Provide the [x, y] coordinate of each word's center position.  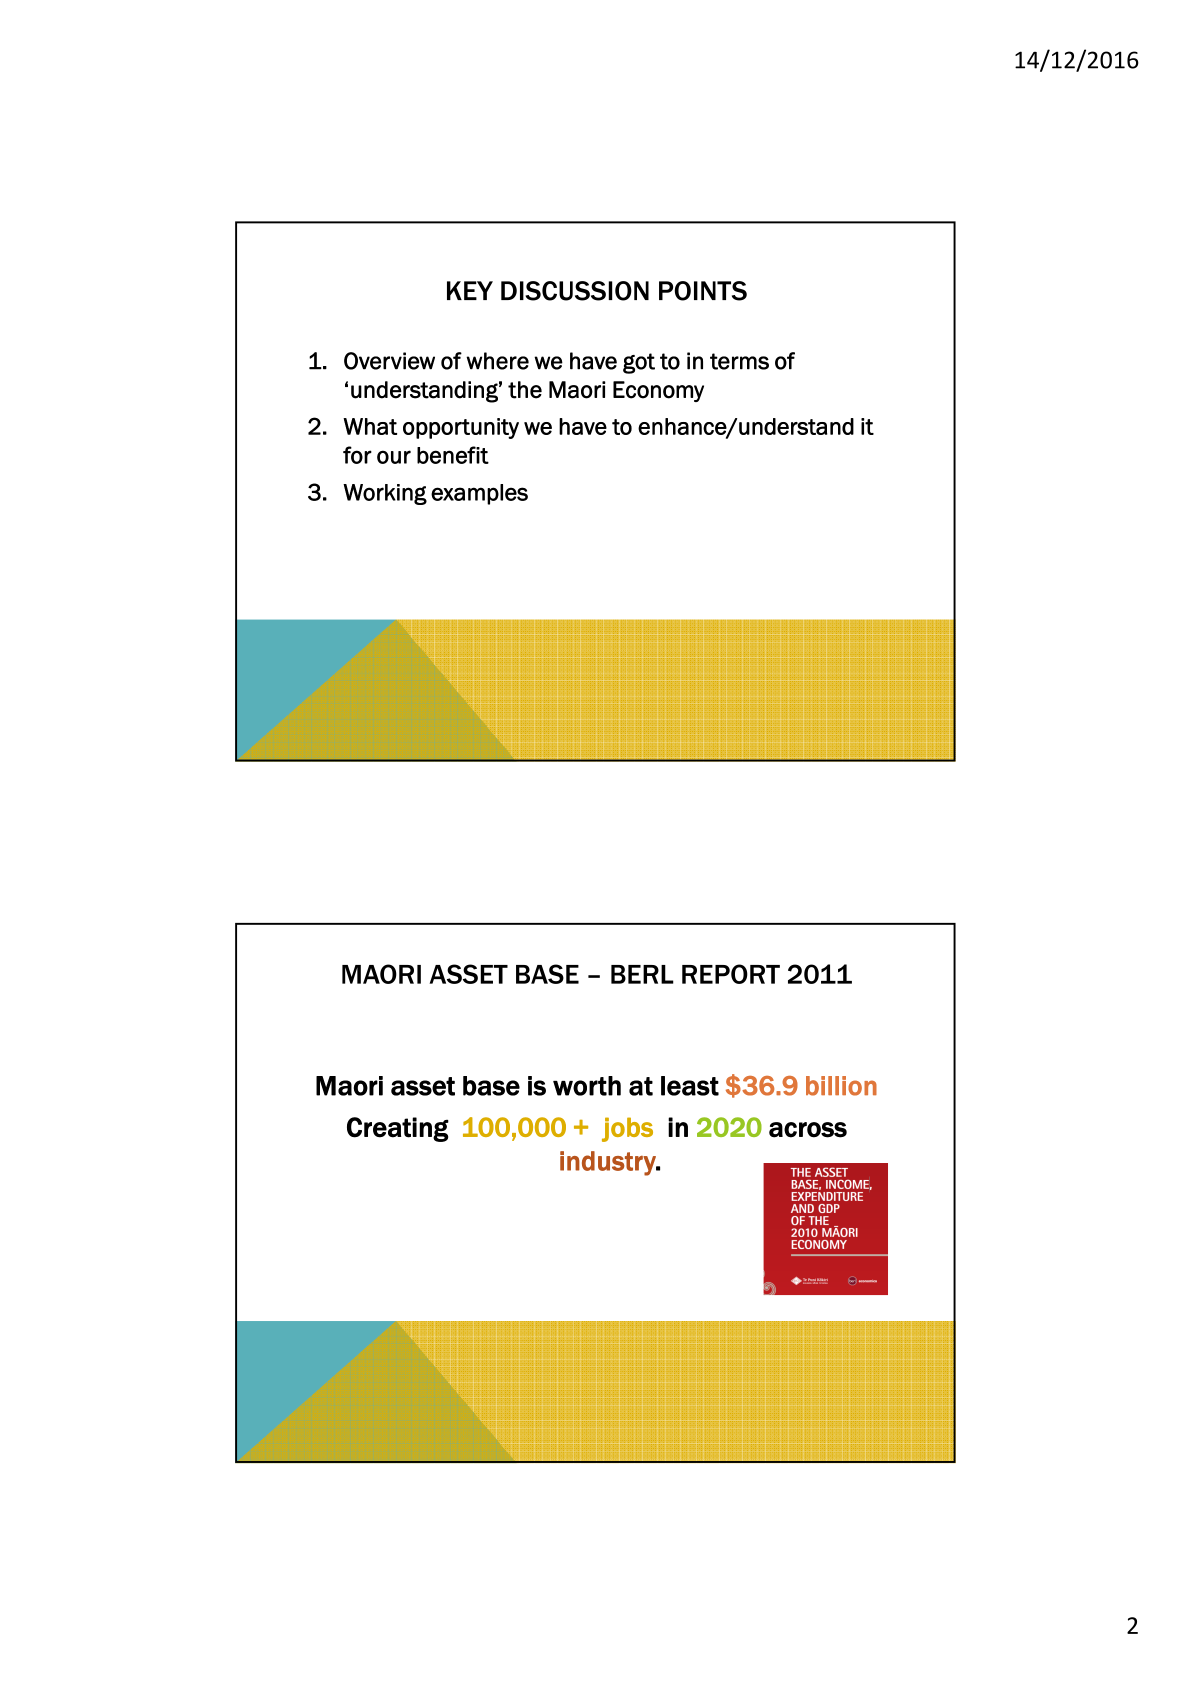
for [357, 455]
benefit [453, 455]
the [525, 390]
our [394, 457]
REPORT [731, 974]
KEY [470, 290]
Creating [398, 1129]
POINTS [703, 291]
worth [587, 1086]
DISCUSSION [575, 291]
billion [841, 1086]
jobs [627, 1129]
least [690, 1086]
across [808, 1130]
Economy [658, 391]
